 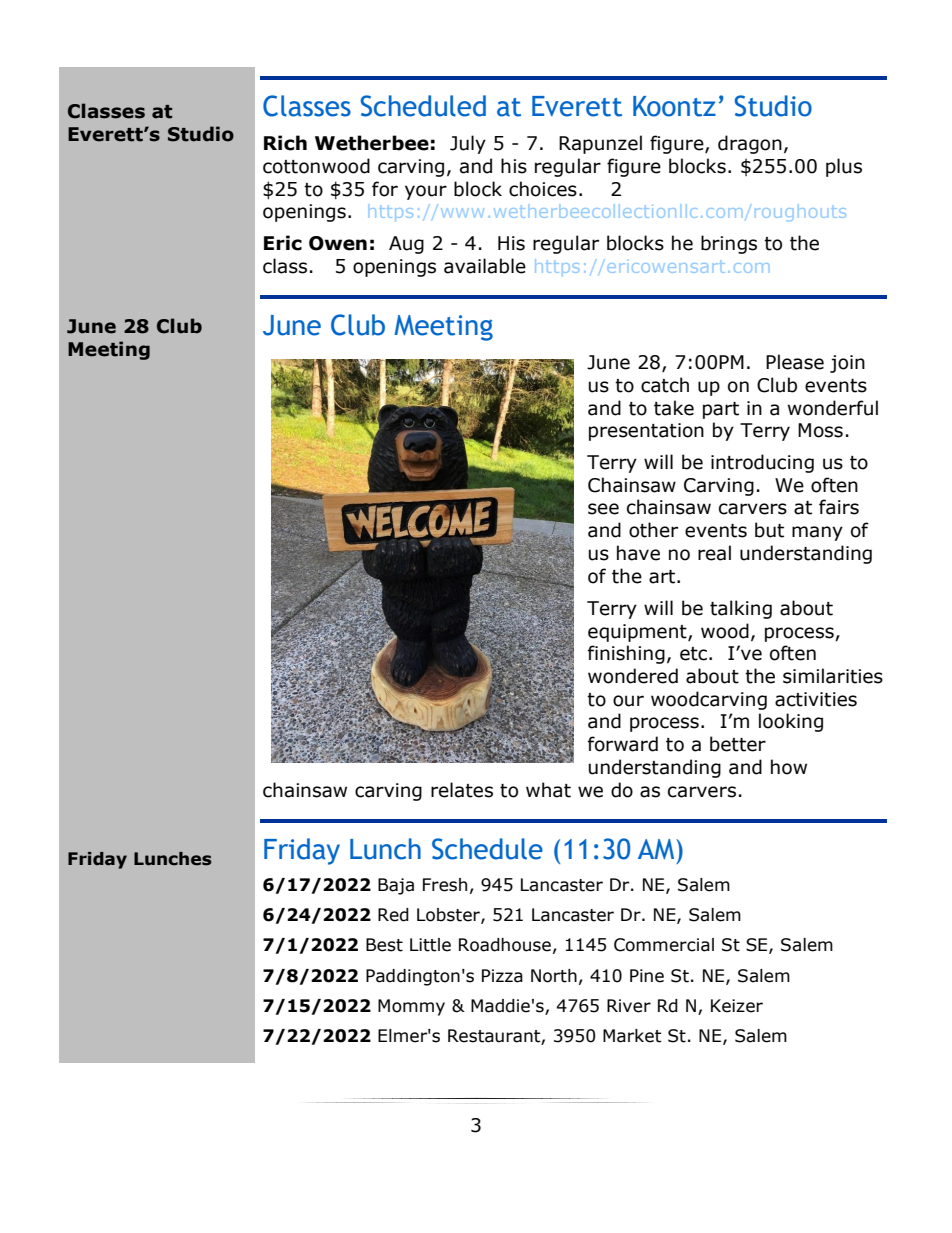 What do you see at coordinates (600, 144) in the screenshot?
I see `Rapunzel` at bounding box center [600, 144].
